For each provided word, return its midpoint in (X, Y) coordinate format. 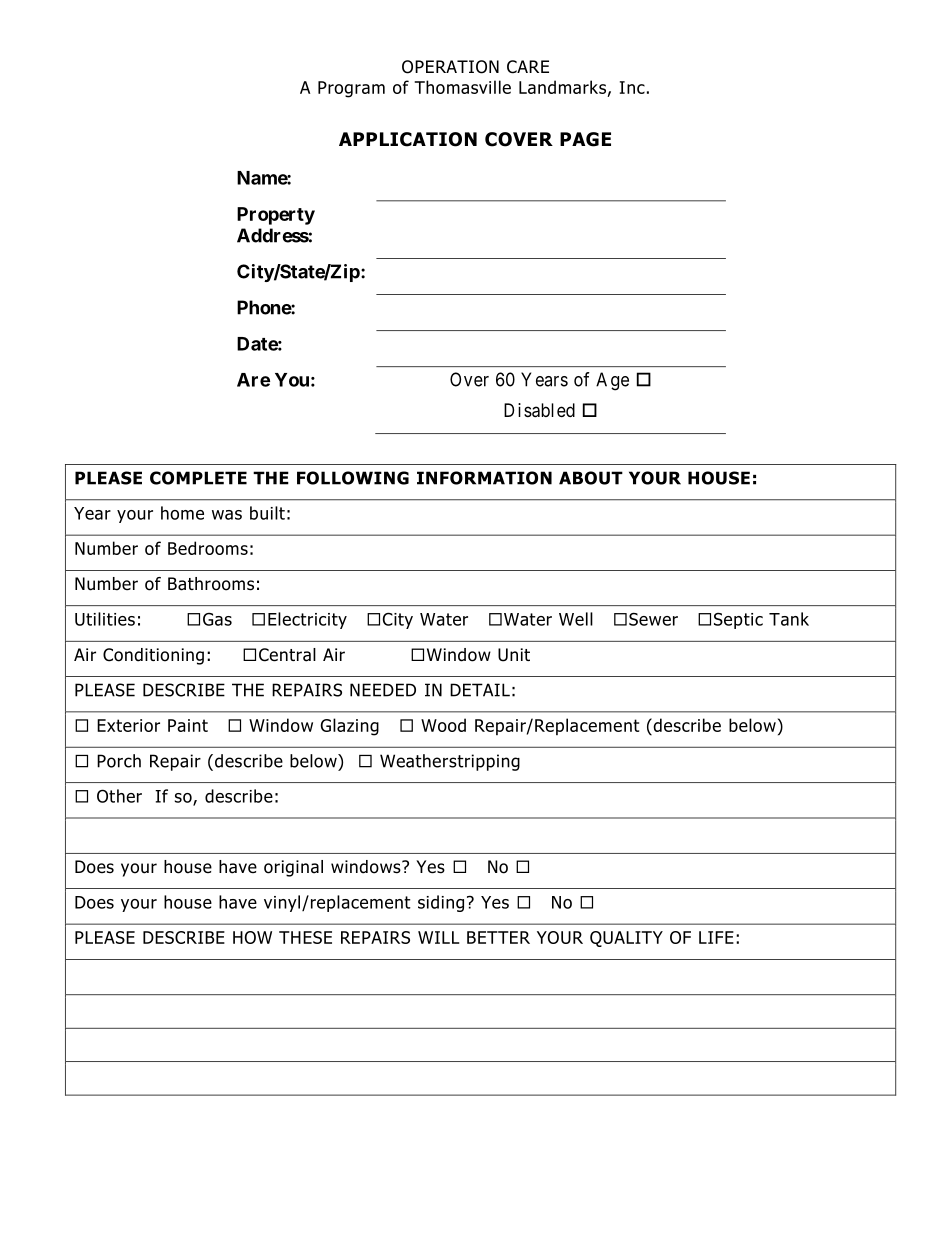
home (182, 513)
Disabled (539, 410)
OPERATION (450, 67)
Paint (188, 725)
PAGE (585, 139)
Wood (443, 725)
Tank (789, 619)
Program (351, 89)
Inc (632, 87)
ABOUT (591, 478)
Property (276, 216)
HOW (252, 937)
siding (441, 903)
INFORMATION (484, 478)
